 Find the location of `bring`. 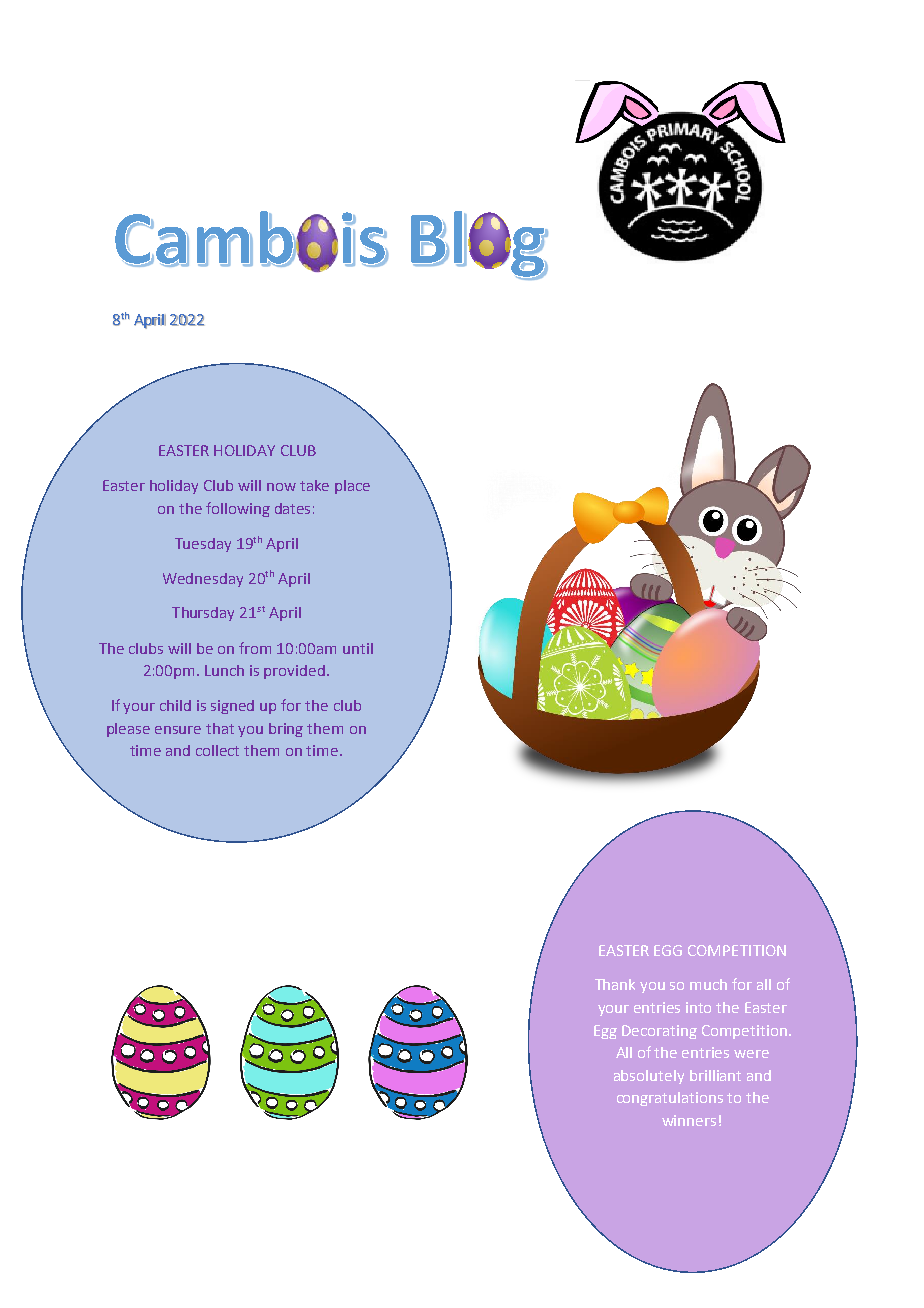

bring is located at coordinates (286, 730).
